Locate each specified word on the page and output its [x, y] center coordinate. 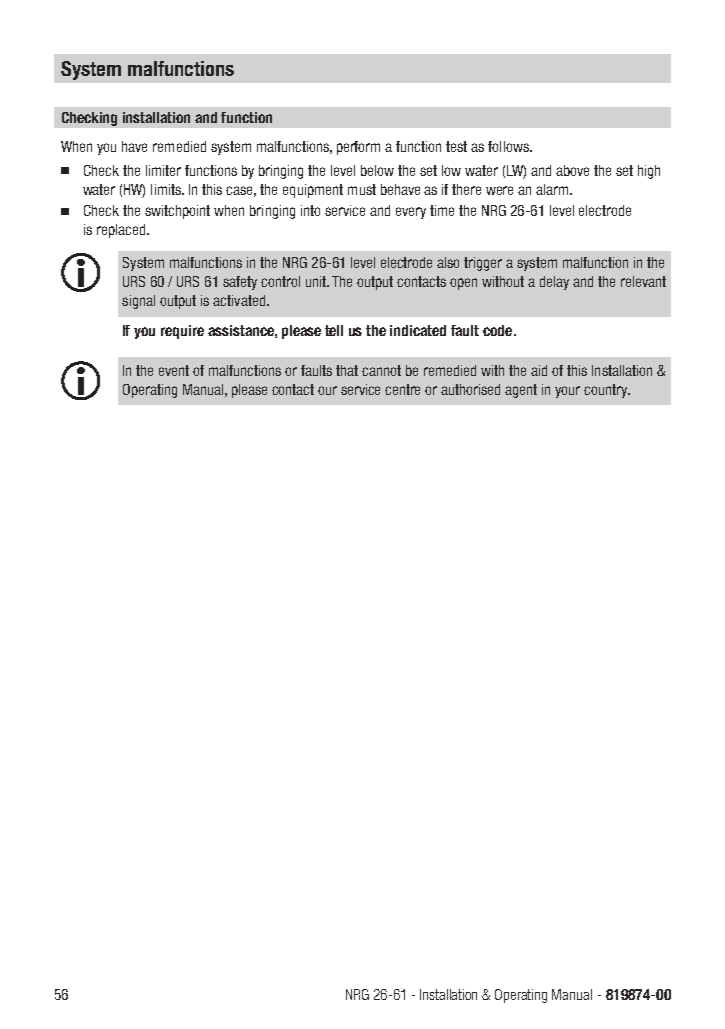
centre [402, 389]
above [572, 170]
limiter [163, 170]
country [607, 391]
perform [358, 148]
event [174, 370]
